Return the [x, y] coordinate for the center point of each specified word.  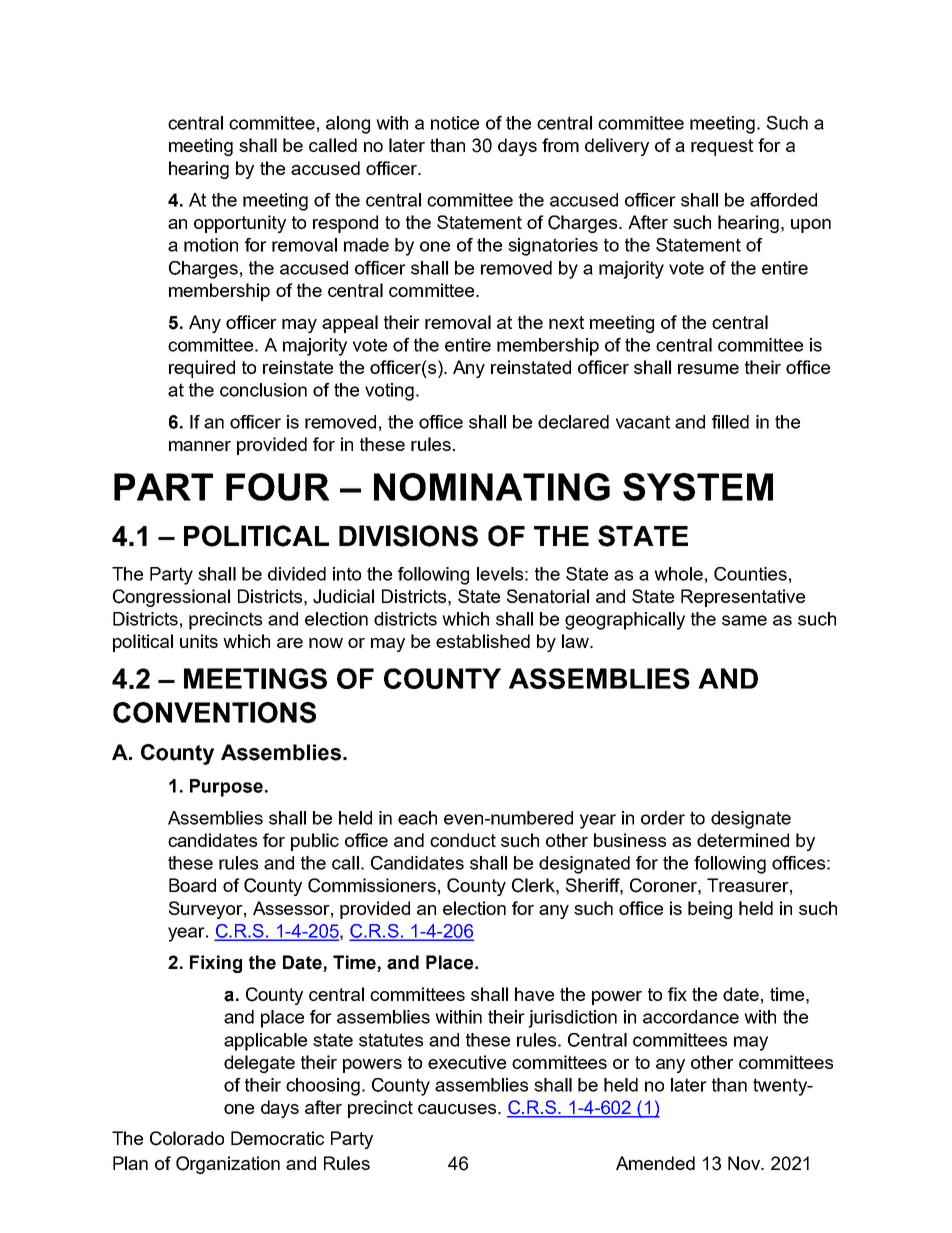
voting [389, 392]
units [199, 641]
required [202, 369]
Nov [745, 1163]
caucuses [458, 1109]
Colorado [187, 1138]
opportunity [240, 224]
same [744, 620]
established [483, 641]
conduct [463, 840]
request [722, 147]
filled [730, 422]
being [710, 910]
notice [455, 123]
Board [192, 885]
